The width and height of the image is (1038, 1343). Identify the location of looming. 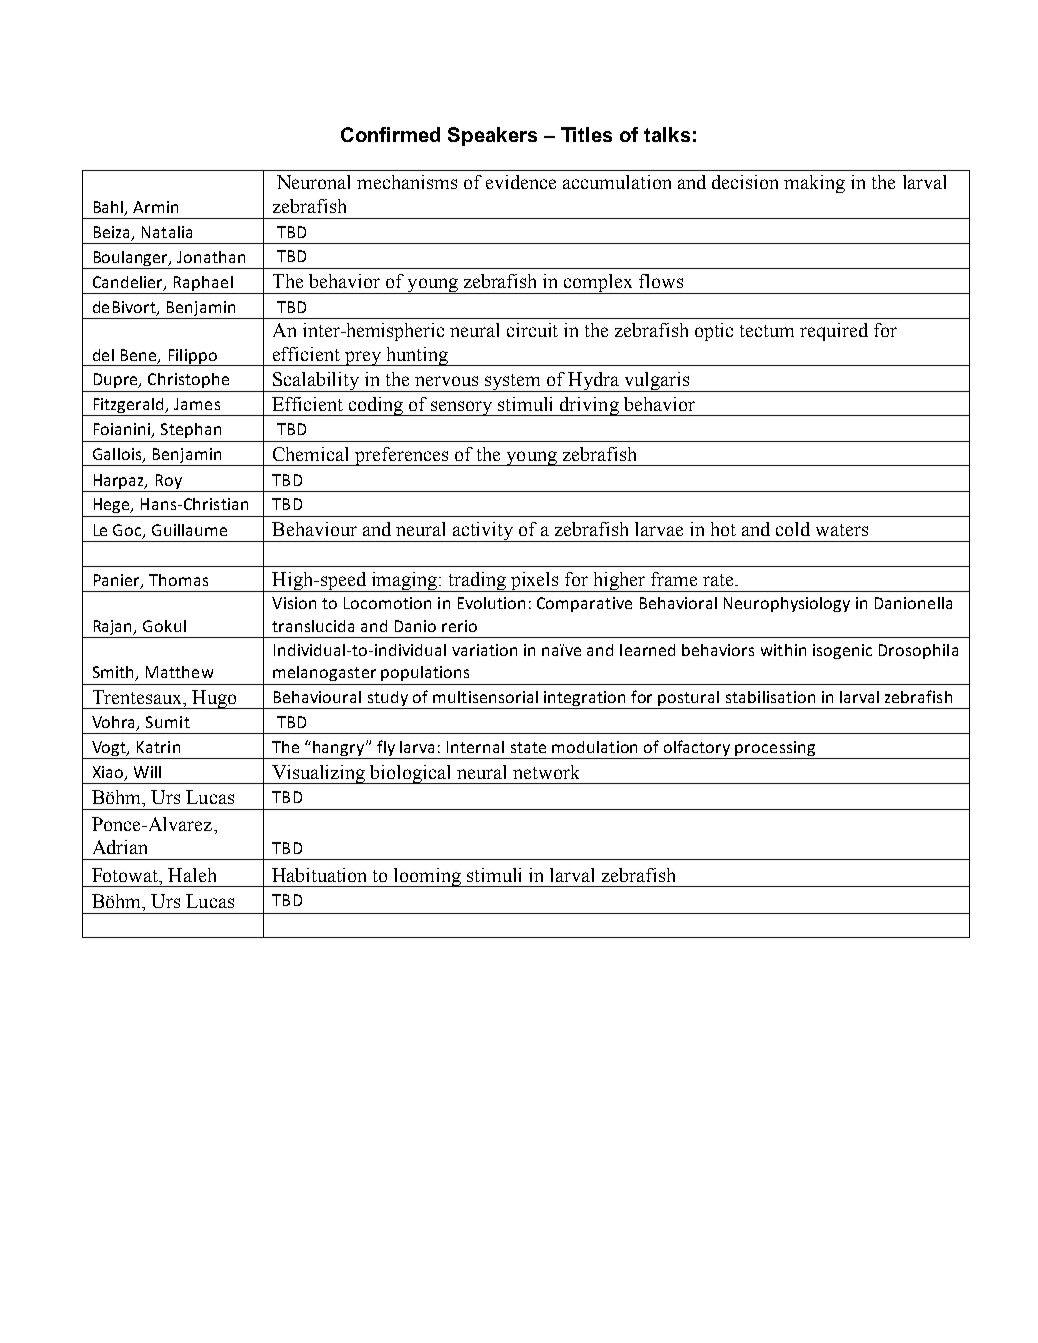
(428, 877).
